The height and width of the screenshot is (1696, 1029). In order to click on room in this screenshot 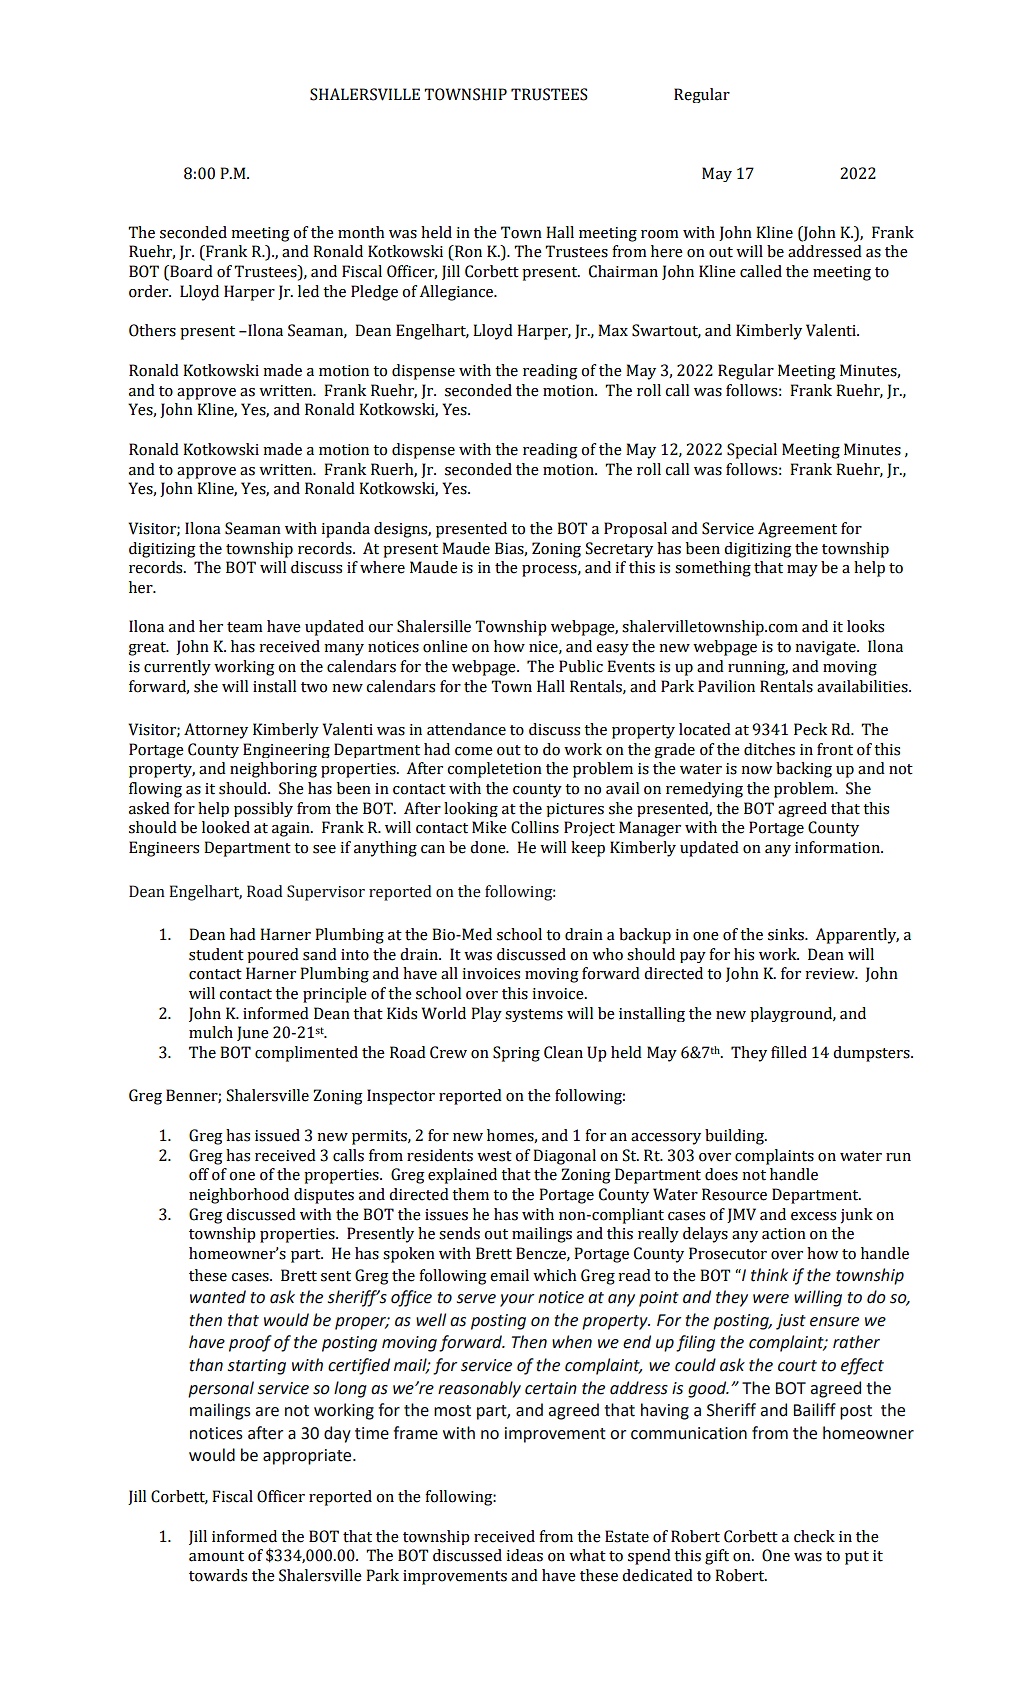, I will do `click(660, 234)`.
